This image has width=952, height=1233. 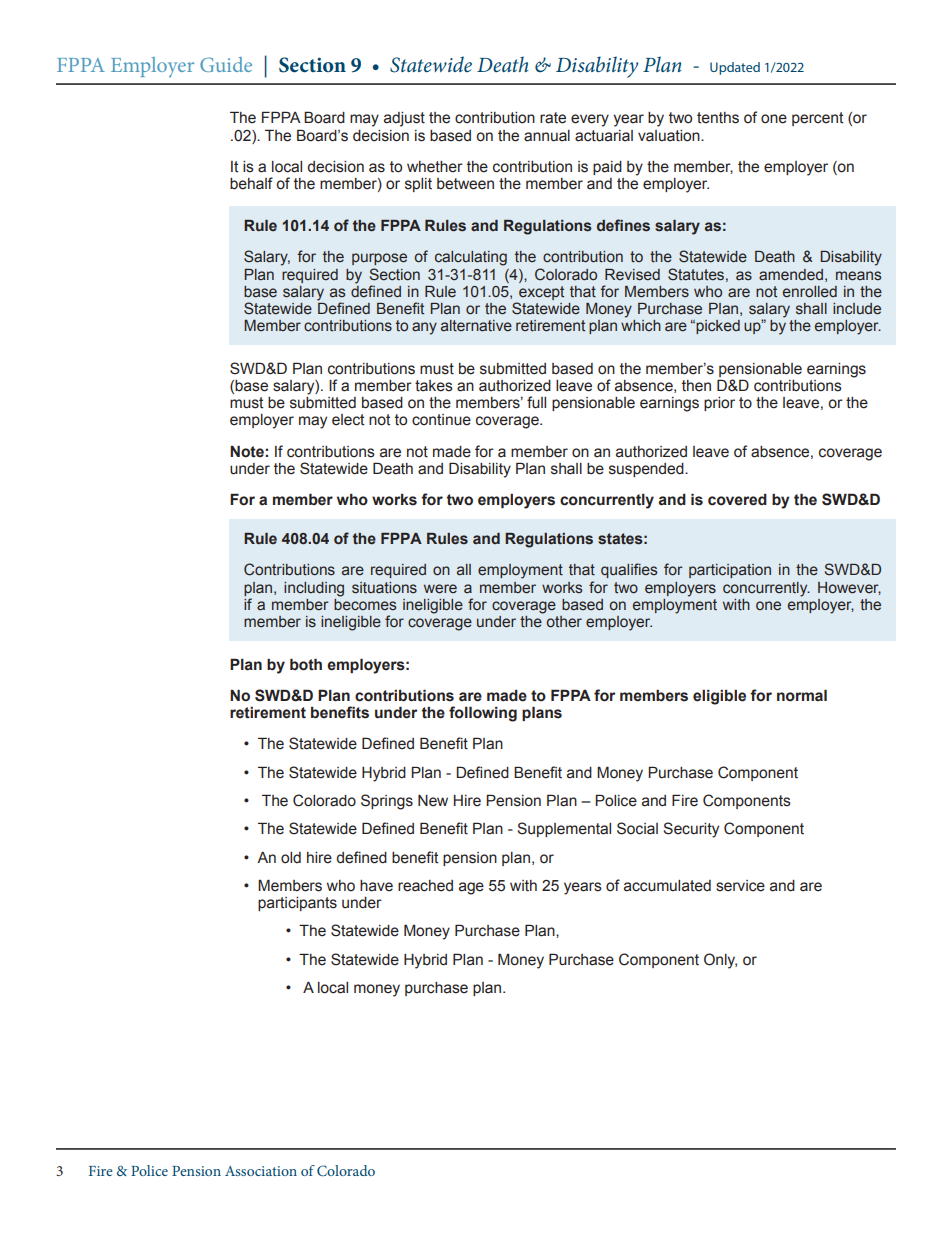 I want to click on rate, so click(x=553, y=118).
